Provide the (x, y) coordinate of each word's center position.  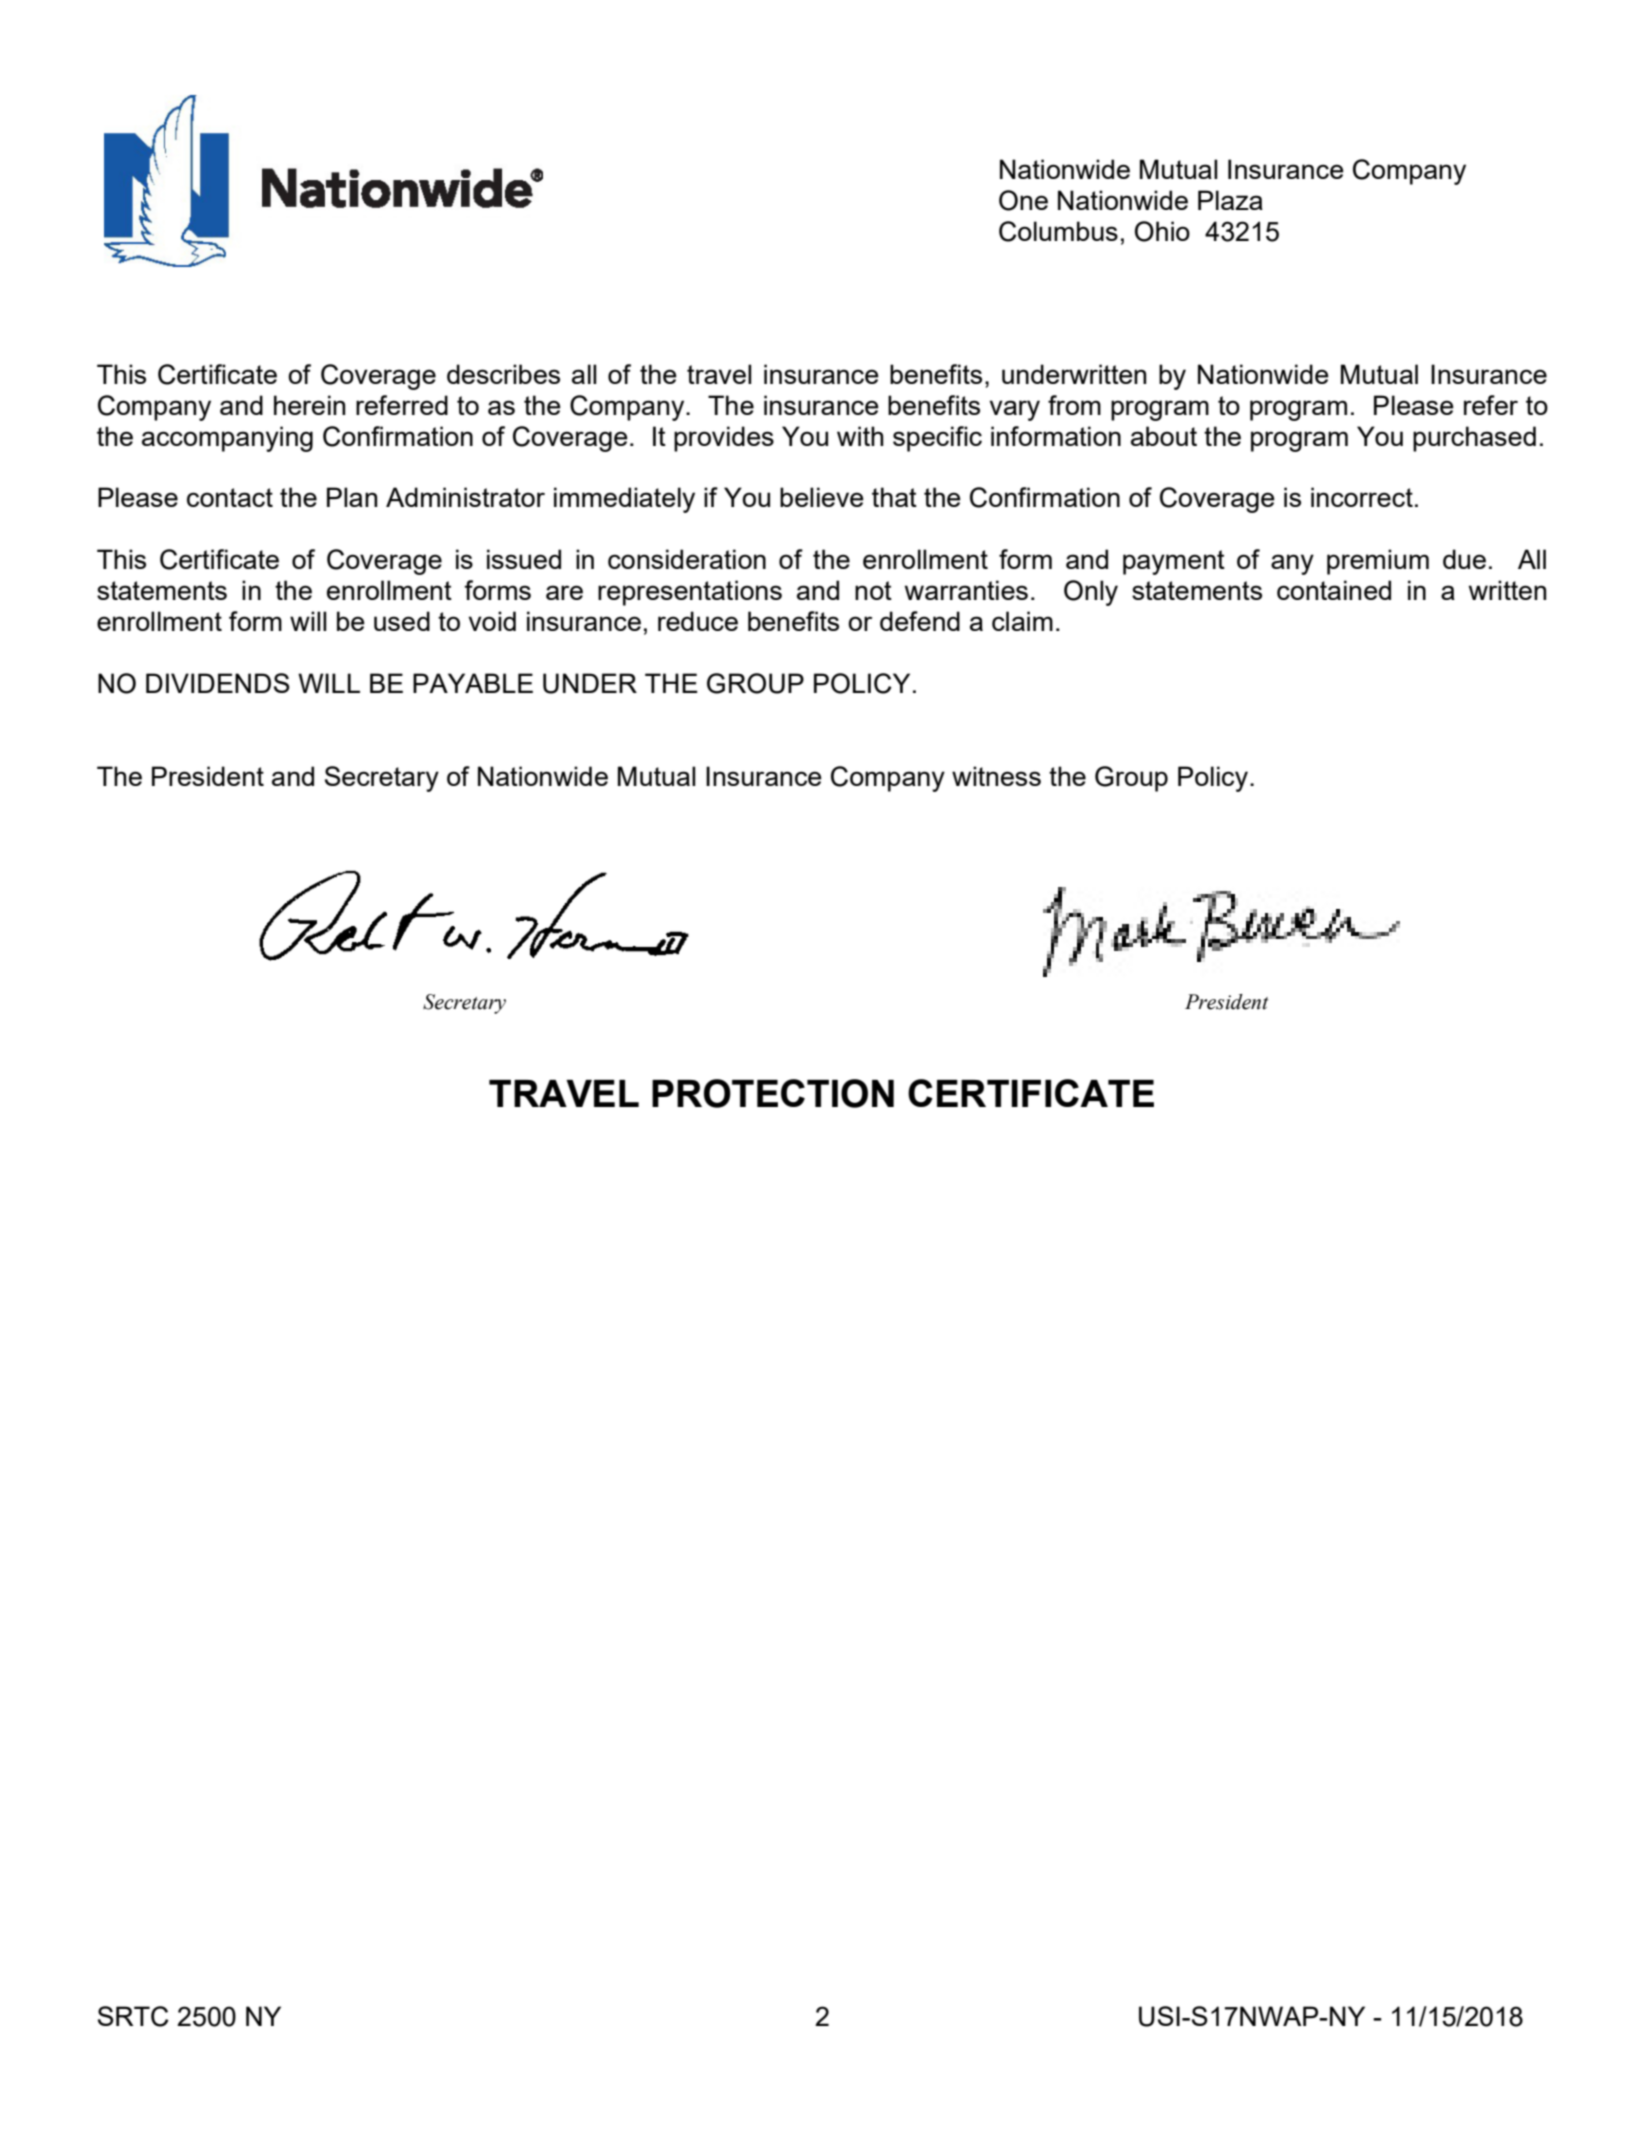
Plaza (1230, 200)
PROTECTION (773, 1093)
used (402, 621)
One (1023, 200)
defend (920, 621)
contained (1334, 590)
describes (503, 374)
